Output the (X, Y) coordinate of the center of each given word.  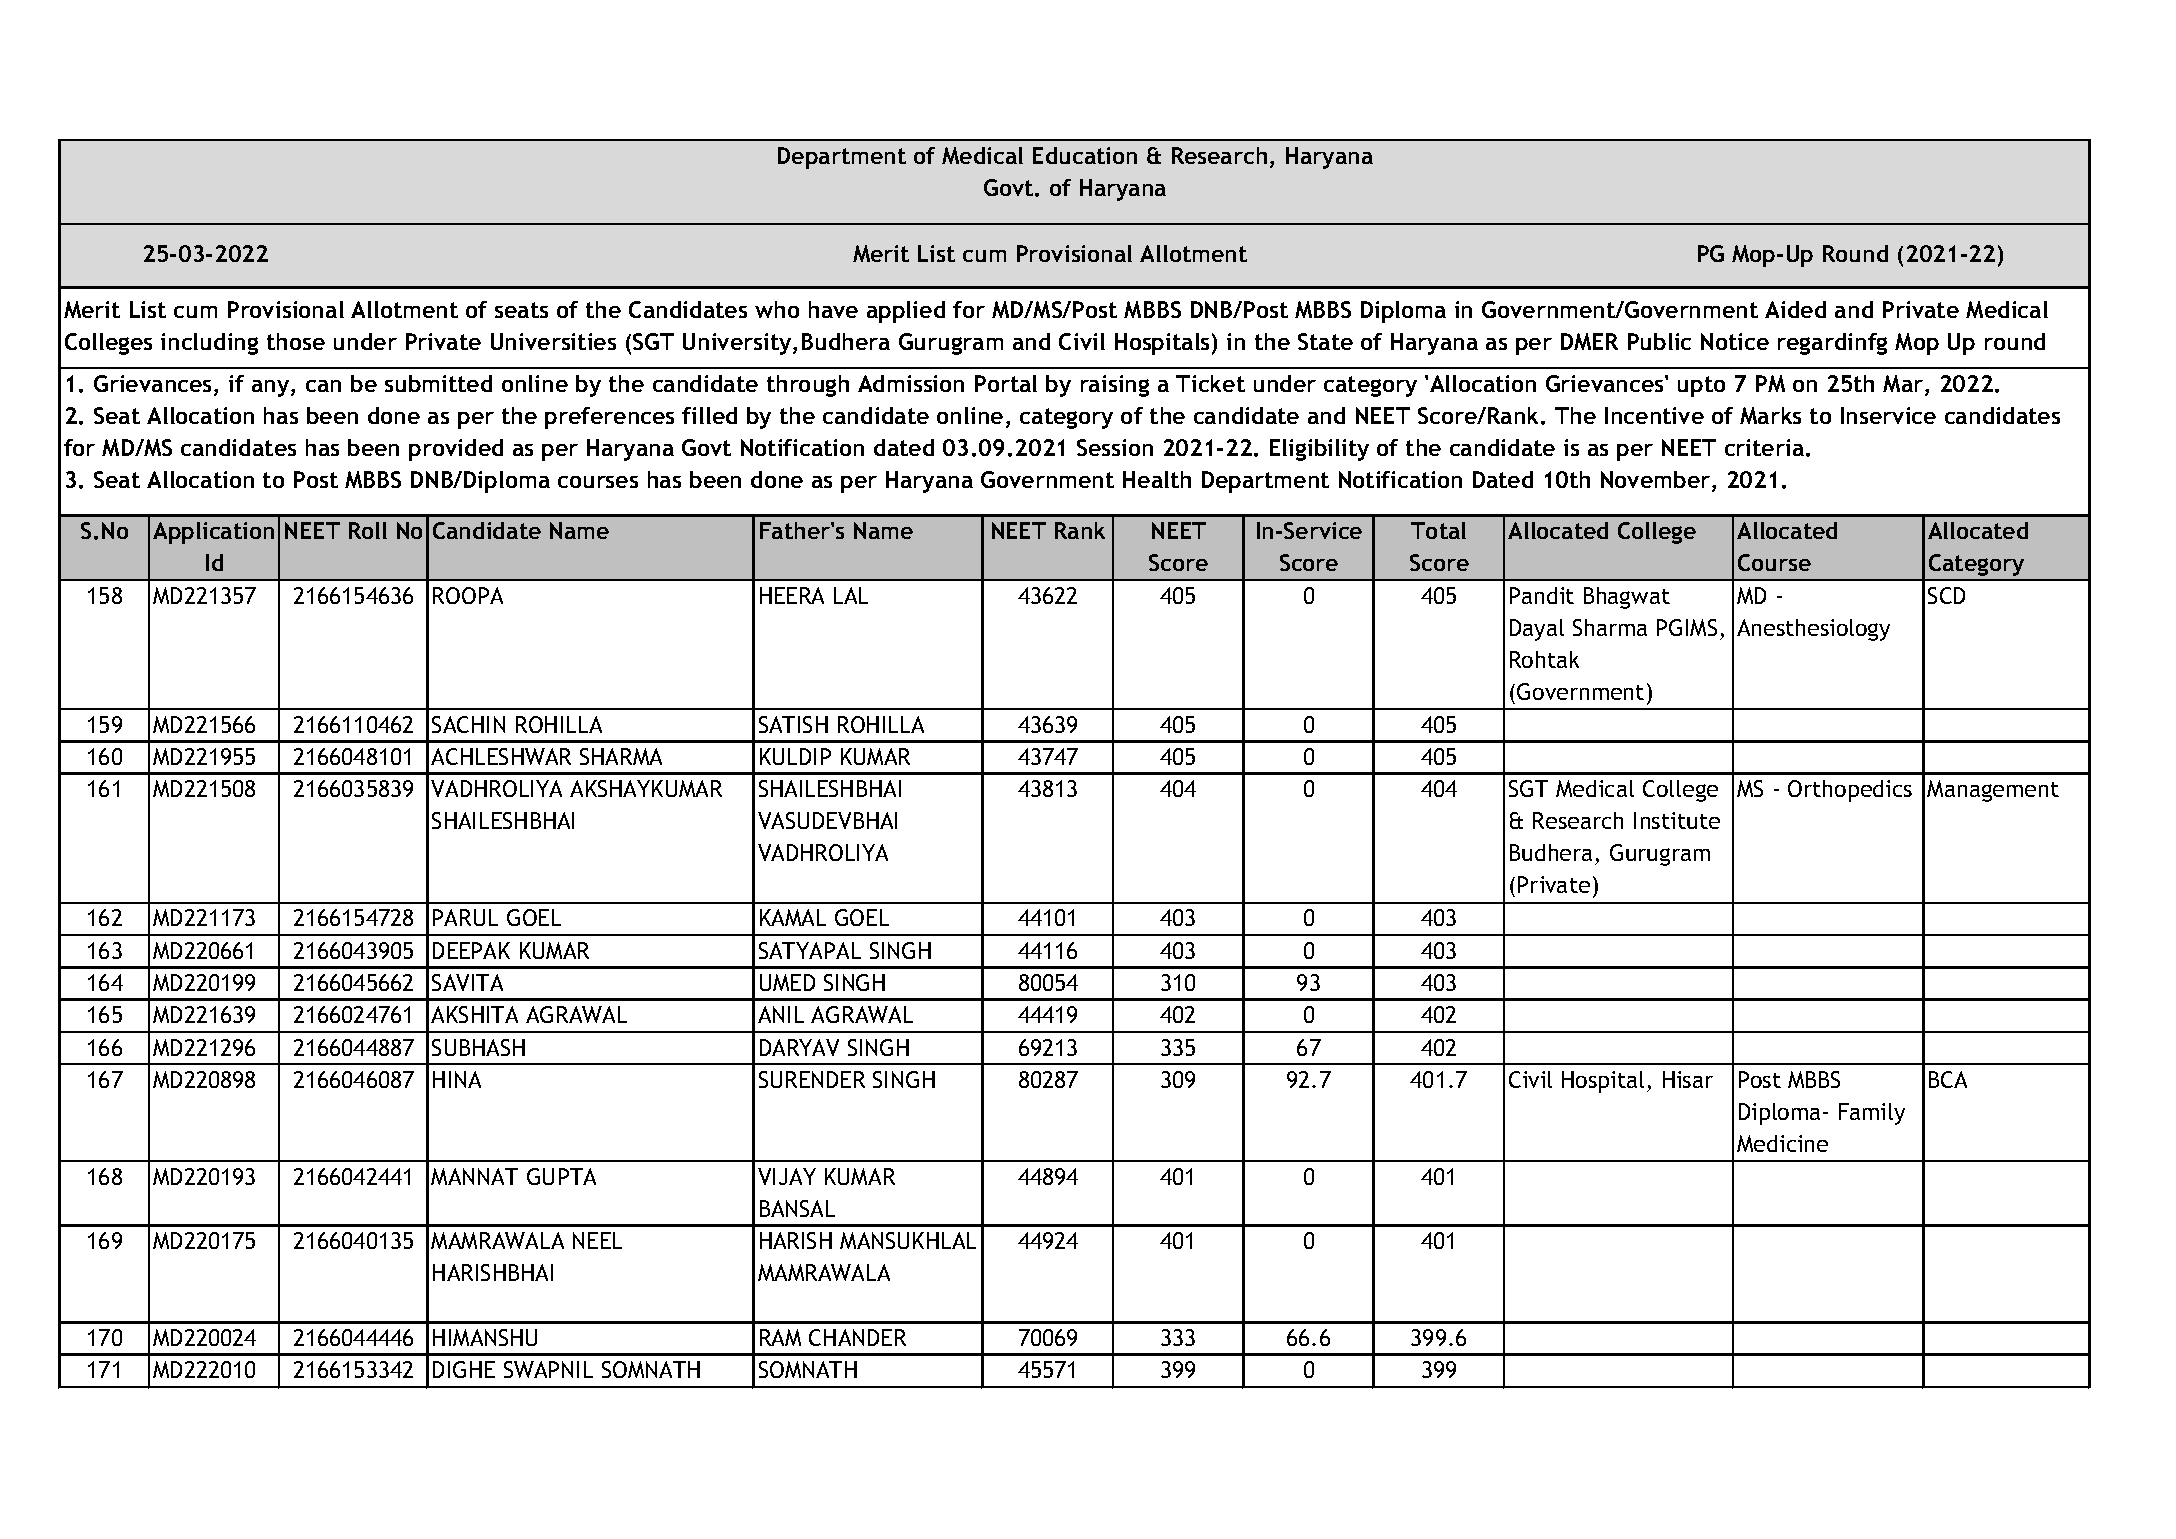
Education (1085, 155)
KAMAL (793, 917)
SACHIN (468, 724)
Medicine (1782, 1143)
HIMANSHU (485, 1337)
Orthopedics (1850, 791)
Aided (1795, 309)
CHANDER (857, 1337)
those (296, 341)
